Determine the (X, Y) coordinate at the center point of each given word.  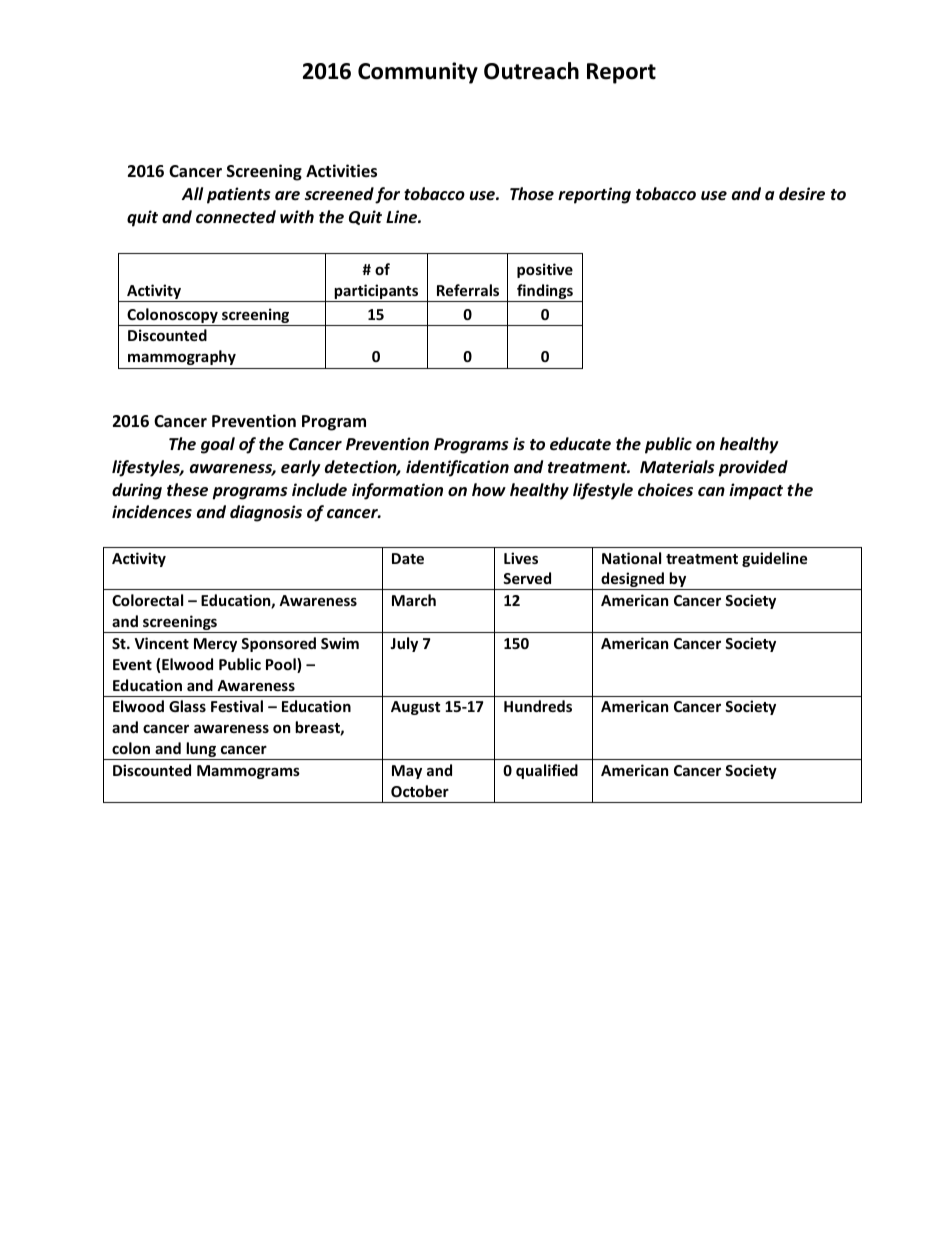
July (404, 644)
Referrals (468, 290)
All (192, 193)
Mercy (215, 645)
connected (236, 217)
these (187, 490)
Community (418, 73)
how (489, 489)
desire (802, 194)
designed (632, 581)
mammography (182, 357)
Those (532, 193)
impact (756, 491)
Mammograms (248, 772)
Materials (677, 467)
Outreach (531, 71)
